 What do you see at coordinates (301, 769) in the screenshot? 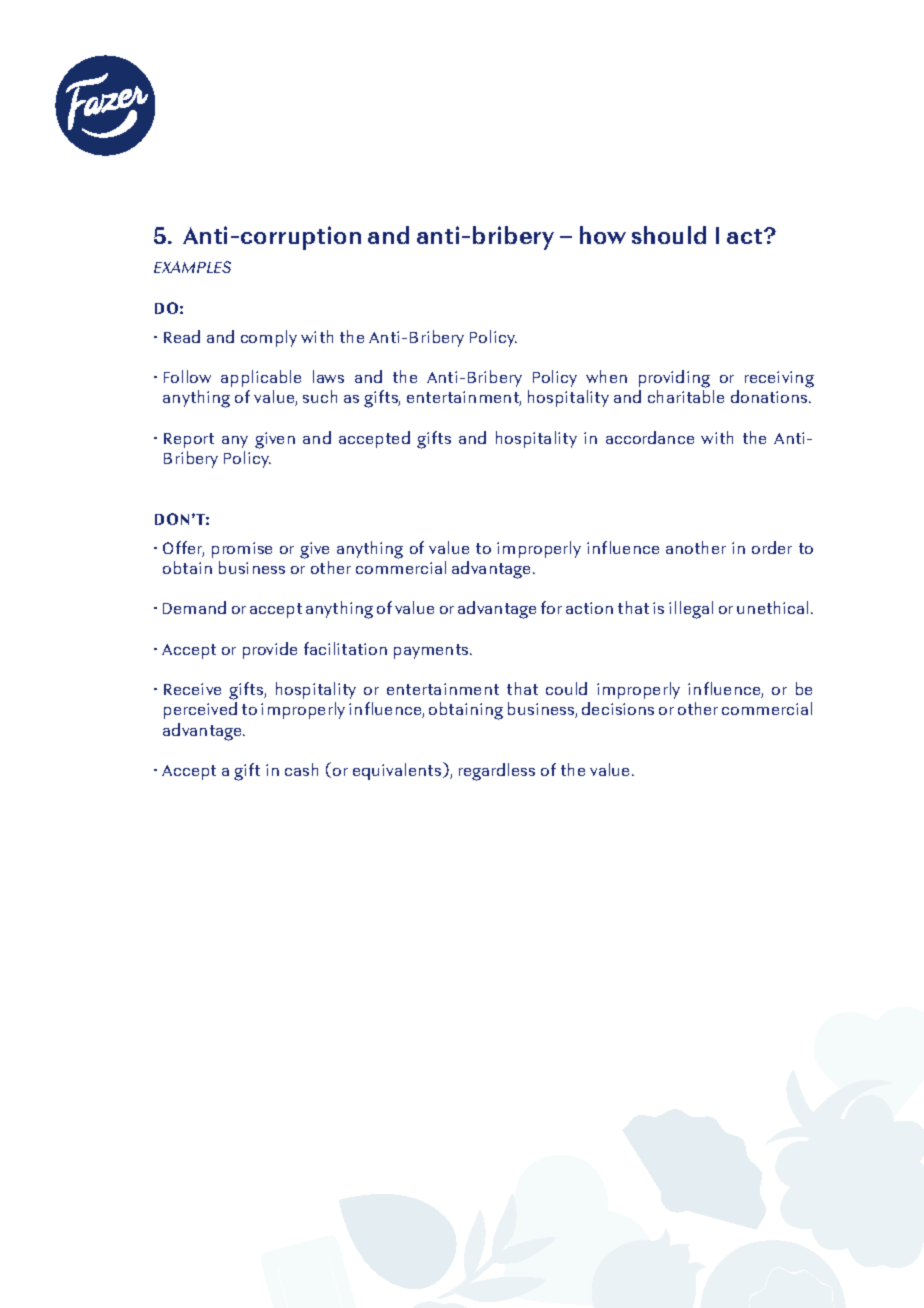
I see `cash` at bounding box center [301, 769].
